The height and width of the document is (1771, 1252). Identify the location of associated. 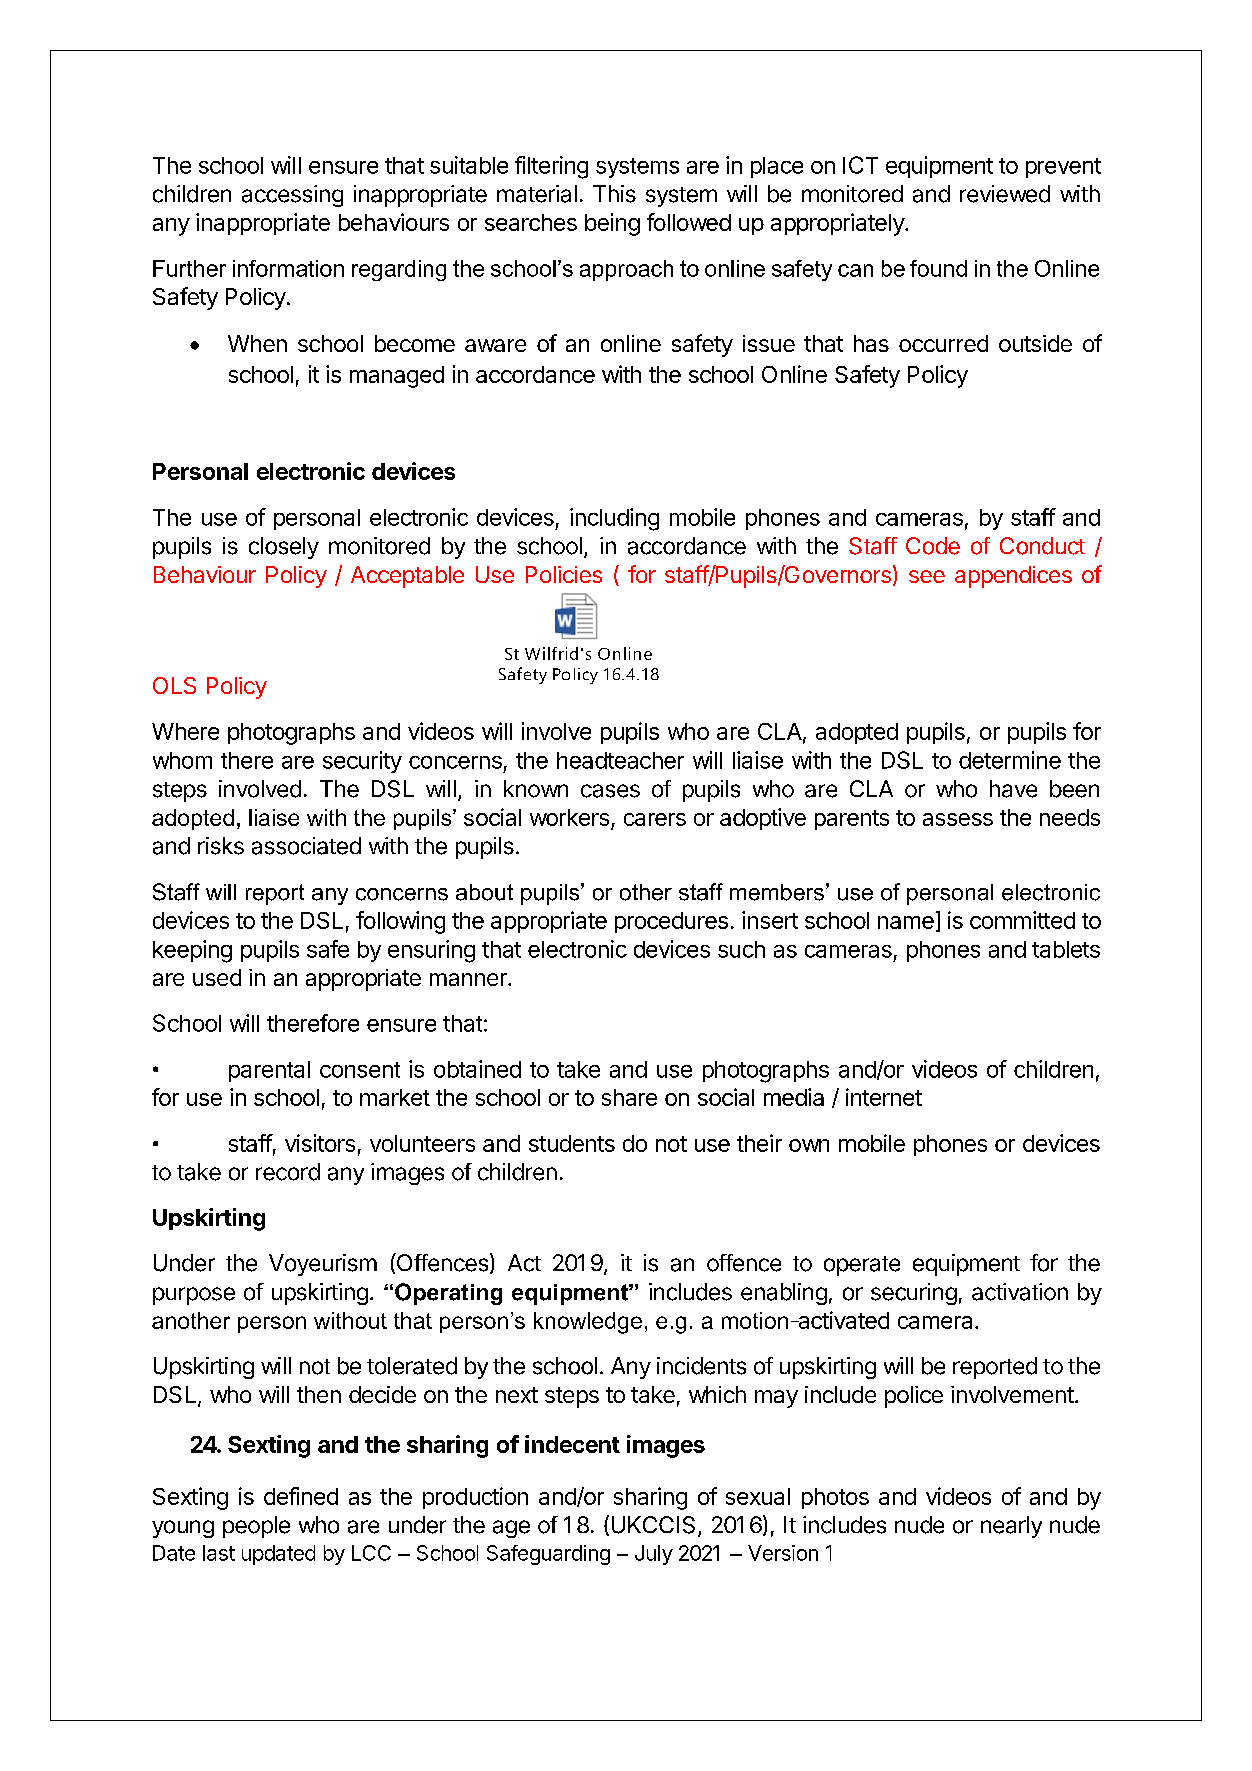
(306, 846).
